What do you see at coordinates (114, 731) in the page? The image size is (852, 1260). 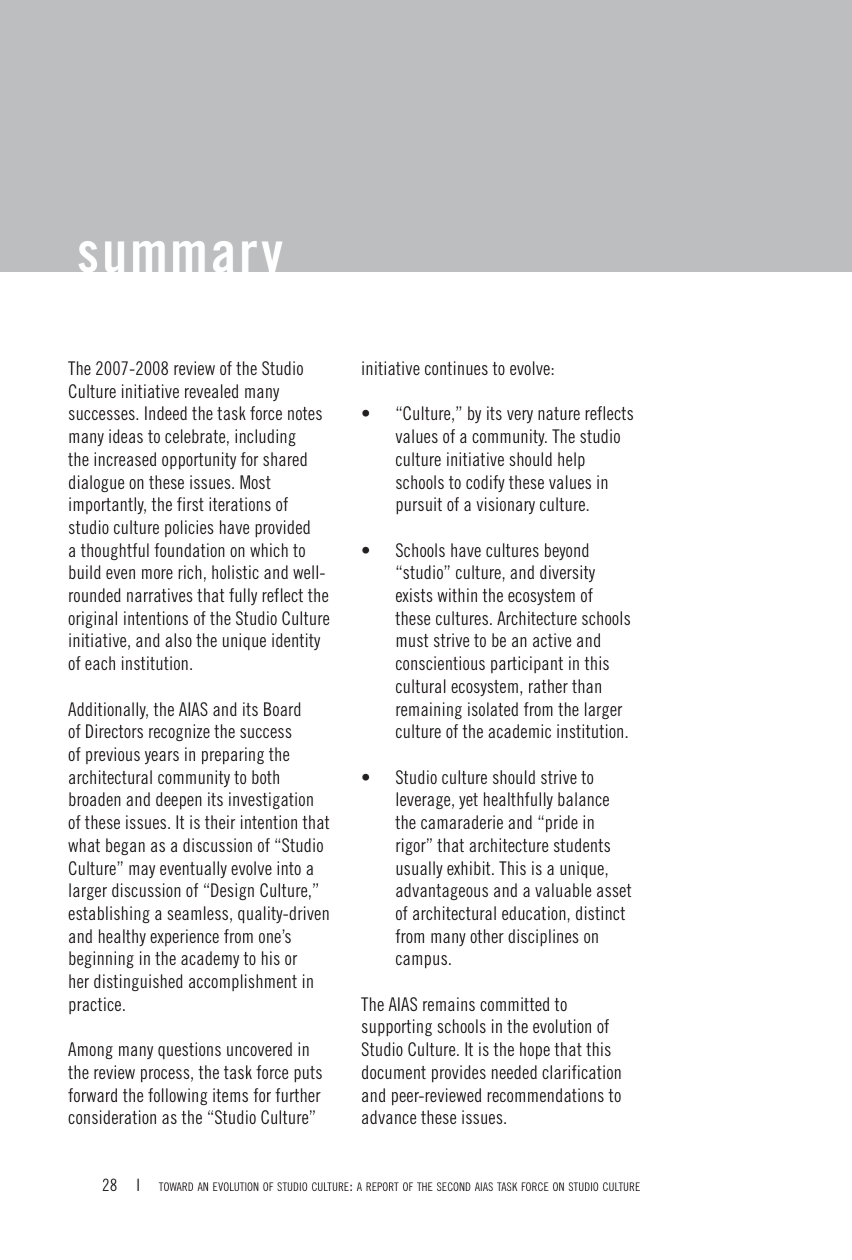 I see `Directors` at bounding box center [114, 731].
